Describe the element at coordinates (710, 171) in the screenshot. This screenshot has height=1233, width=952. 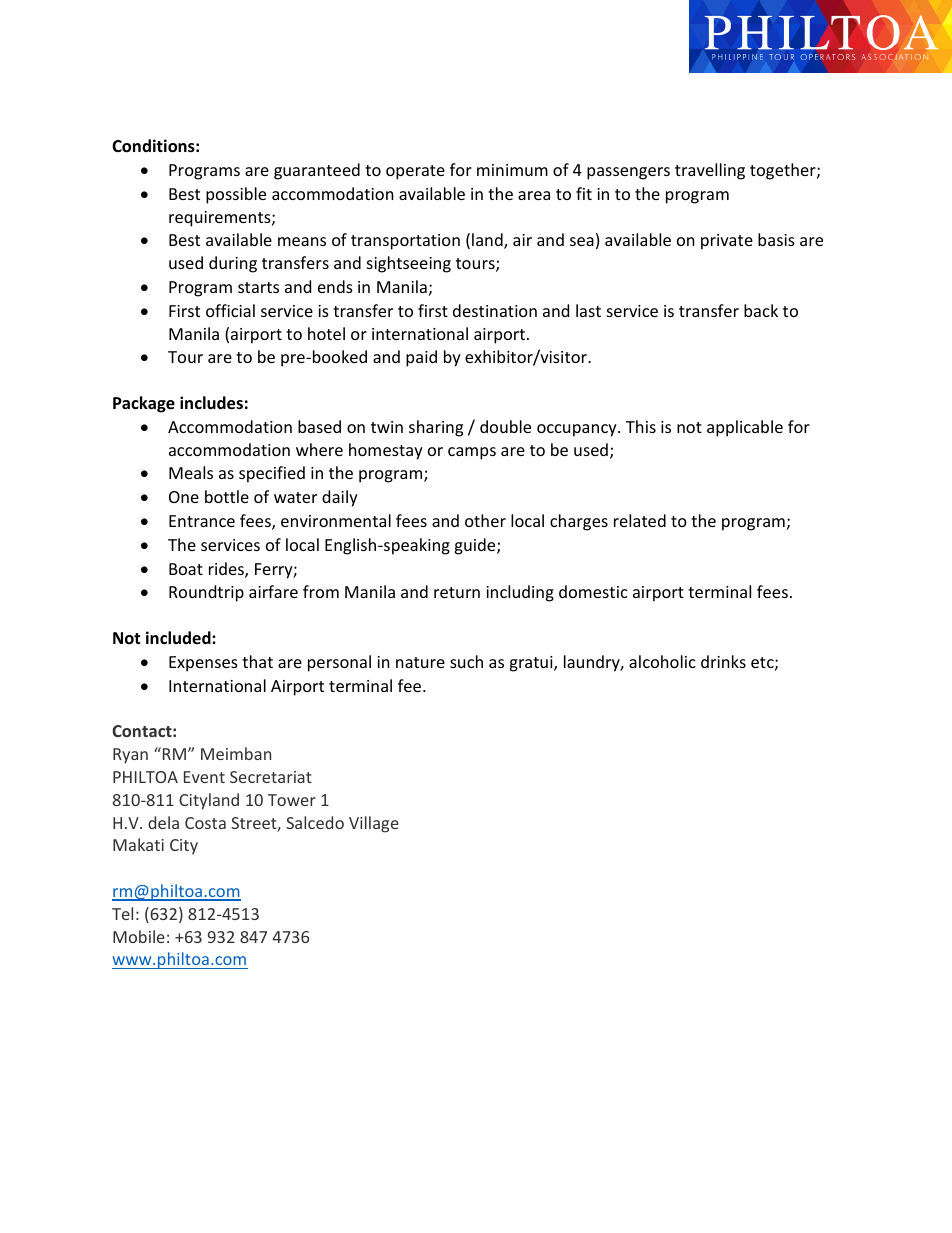
I see `travelling` at that location.
